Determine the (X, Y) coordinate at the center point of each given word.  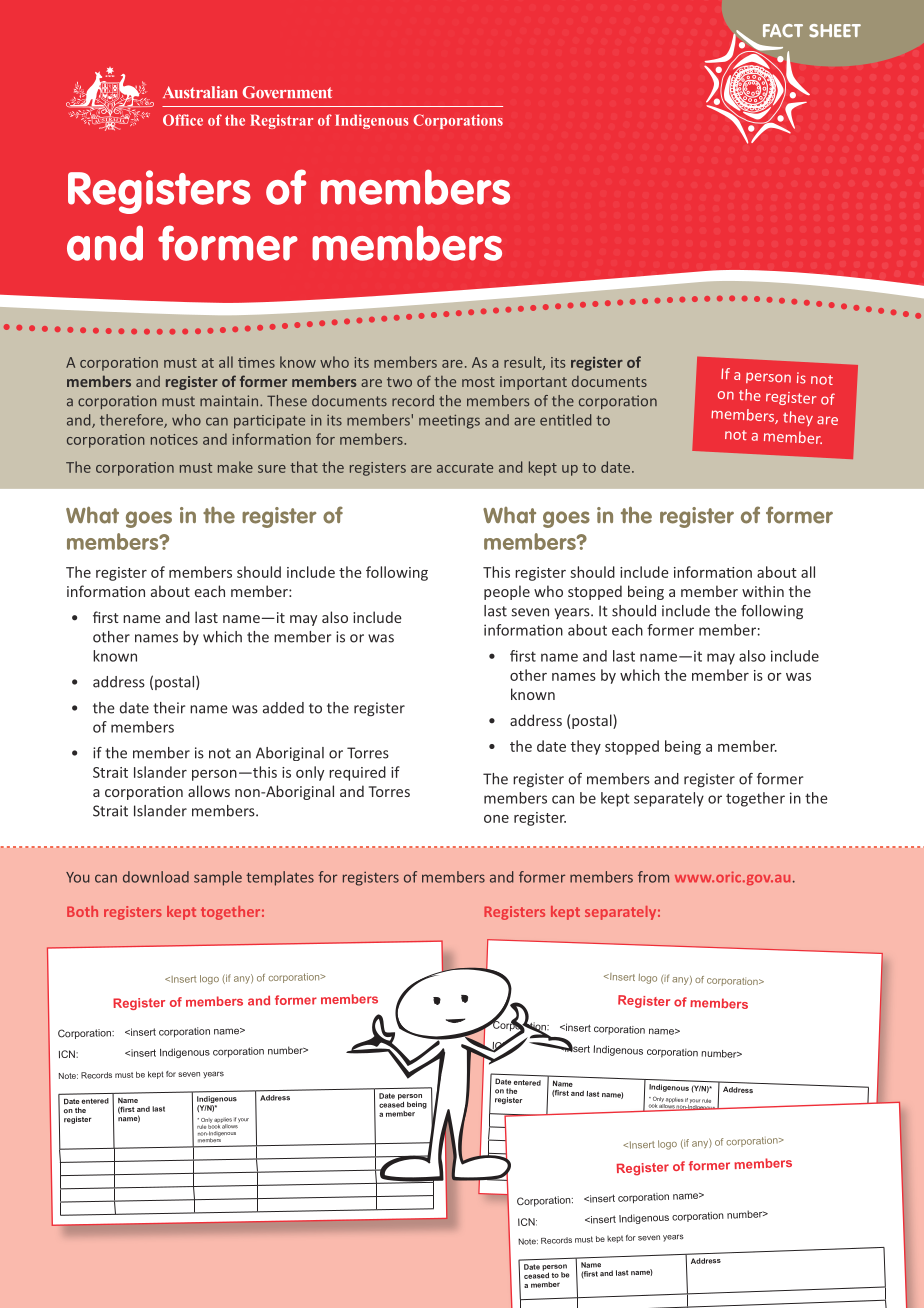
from (653, 877)
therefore (132, 421)
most (478, 382)
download (156, 877)
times (256, 362)
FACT (783, 31)
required (357, 773)
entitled (565, 420)
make (235, 467)
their (169, 708)
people (507, 592)
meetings (449, 421)
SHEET (835, 31)
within (763, 591)
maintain (230, 401)
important (533, 383)
